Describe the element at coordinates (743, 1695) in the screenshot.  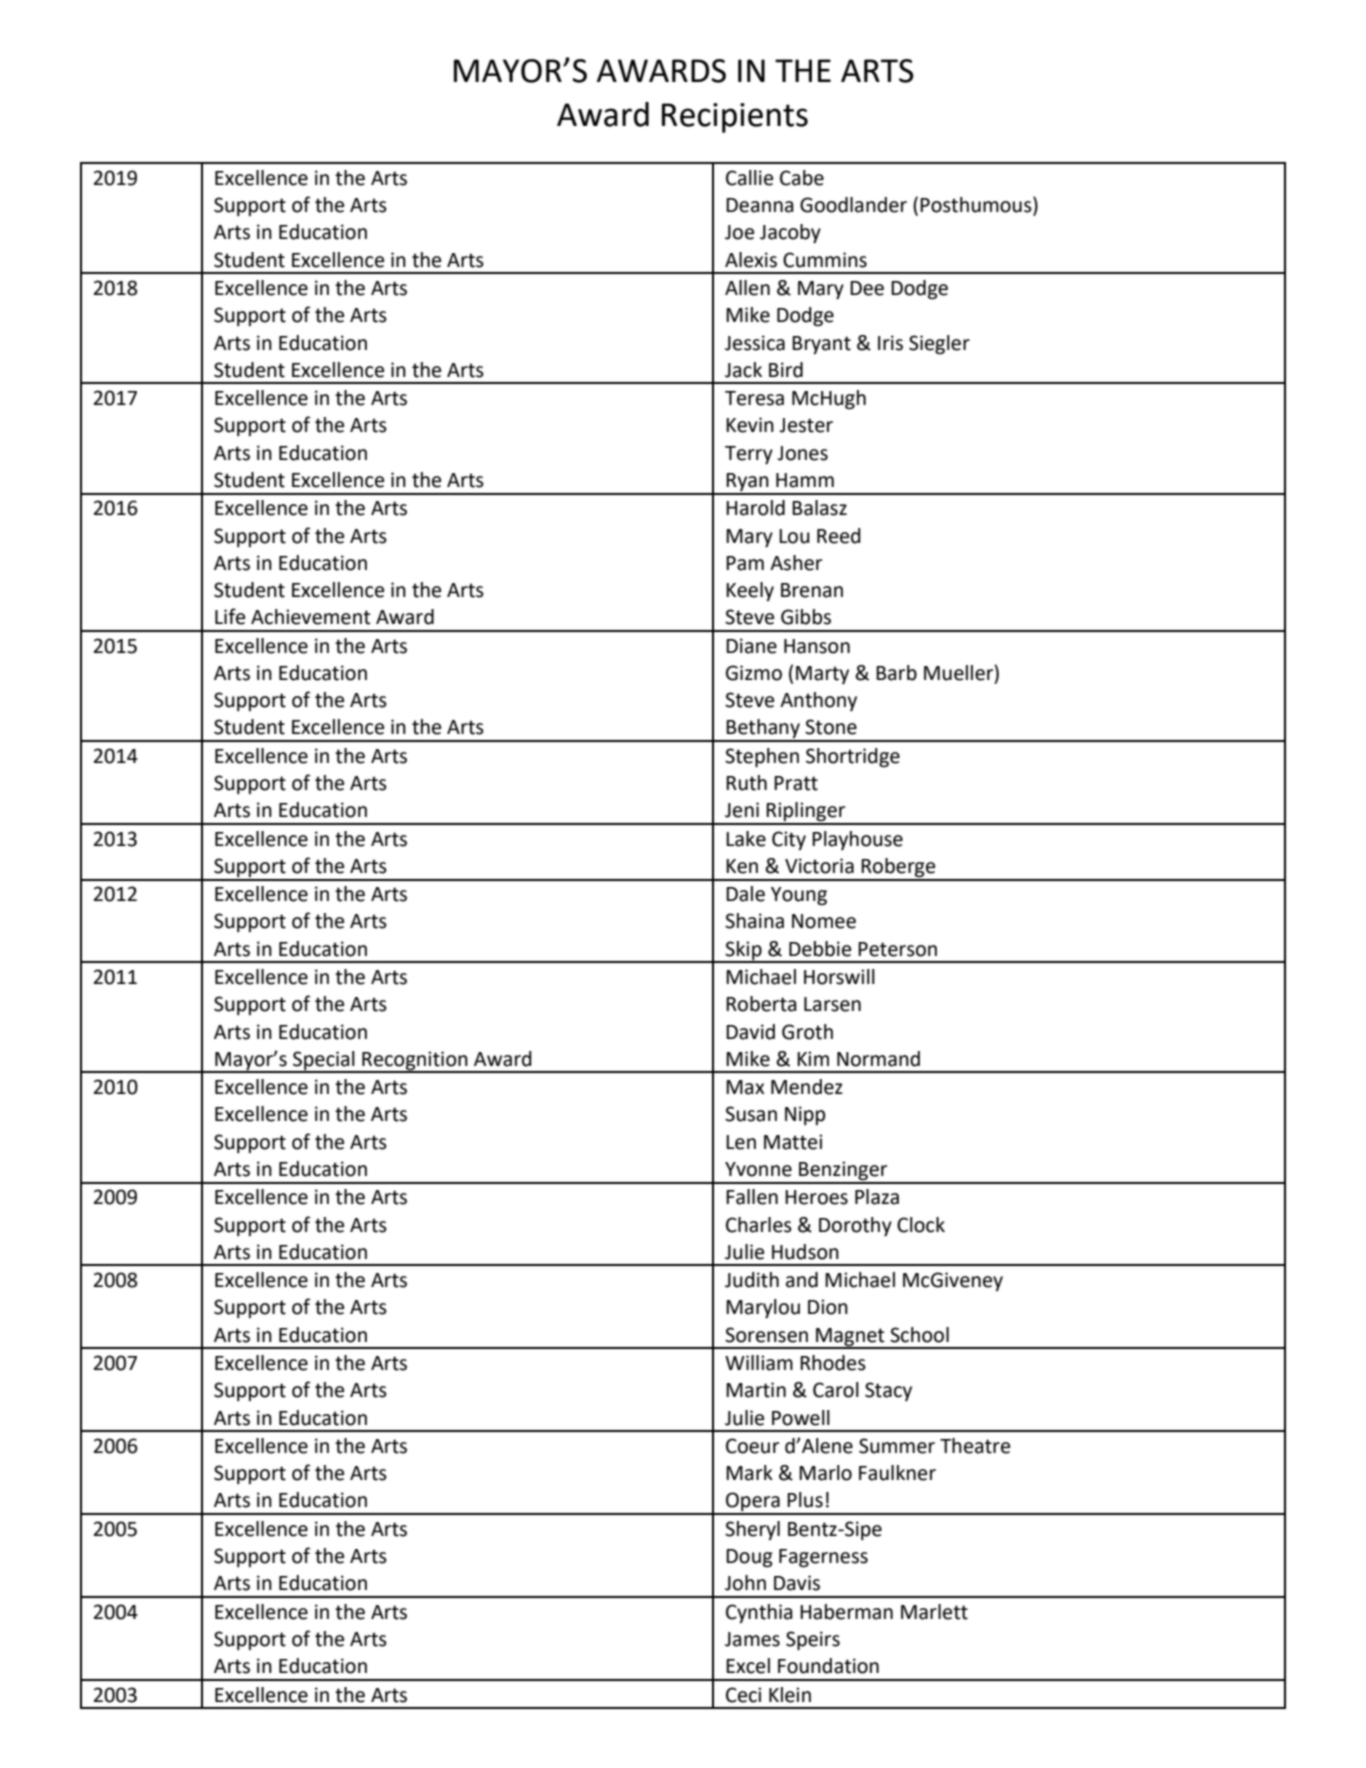
I see `Ceci` at that location.
